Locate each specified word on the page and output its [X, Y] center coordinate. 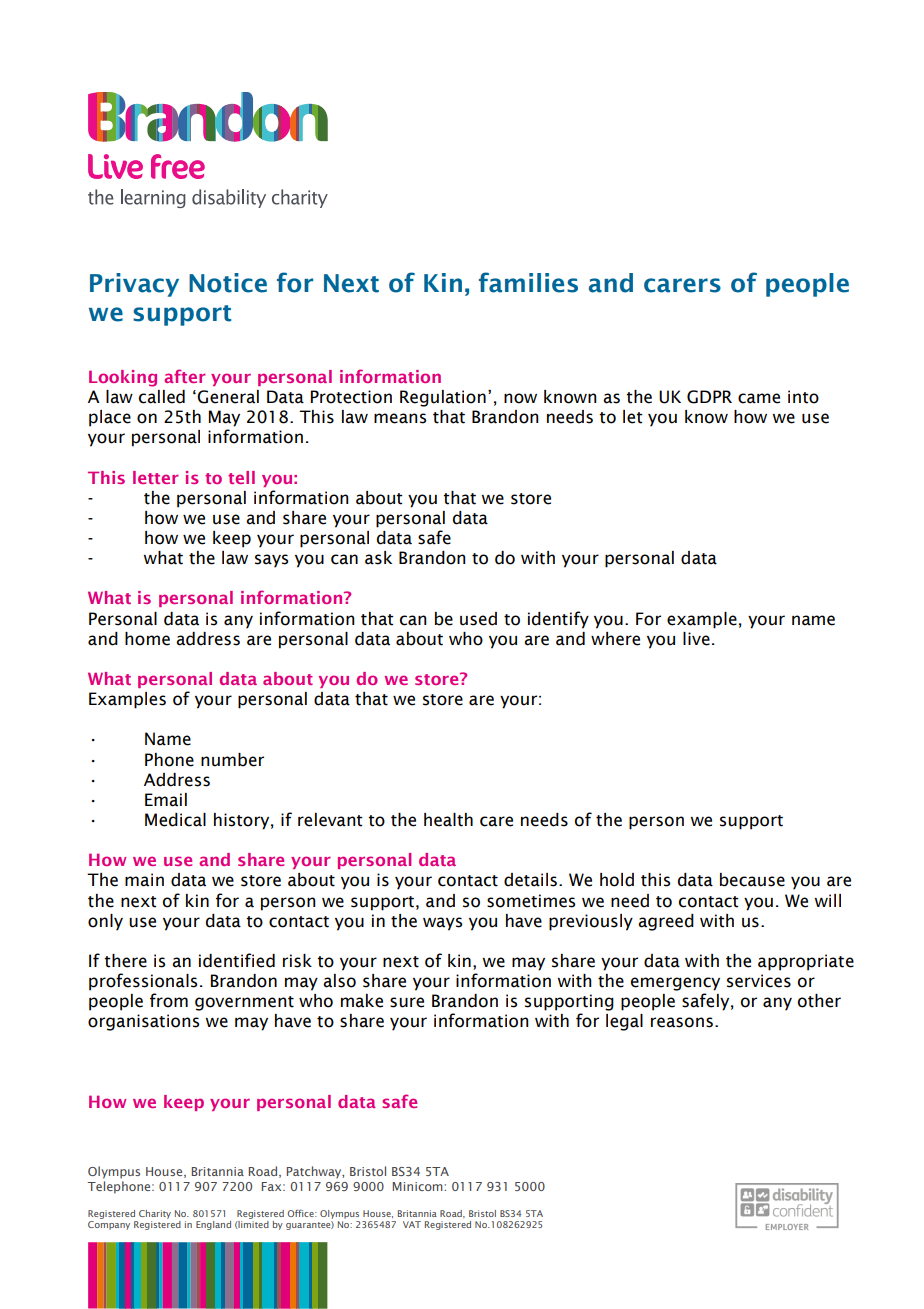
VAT [412, 1224]
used [478, 619]
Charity [155, 1214]
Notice [228, 283]
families [528, 282]
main [144, 880]
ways [442, 924]
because [752, 880]
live [696, 639]
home [147, 639]
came [759, 398]
